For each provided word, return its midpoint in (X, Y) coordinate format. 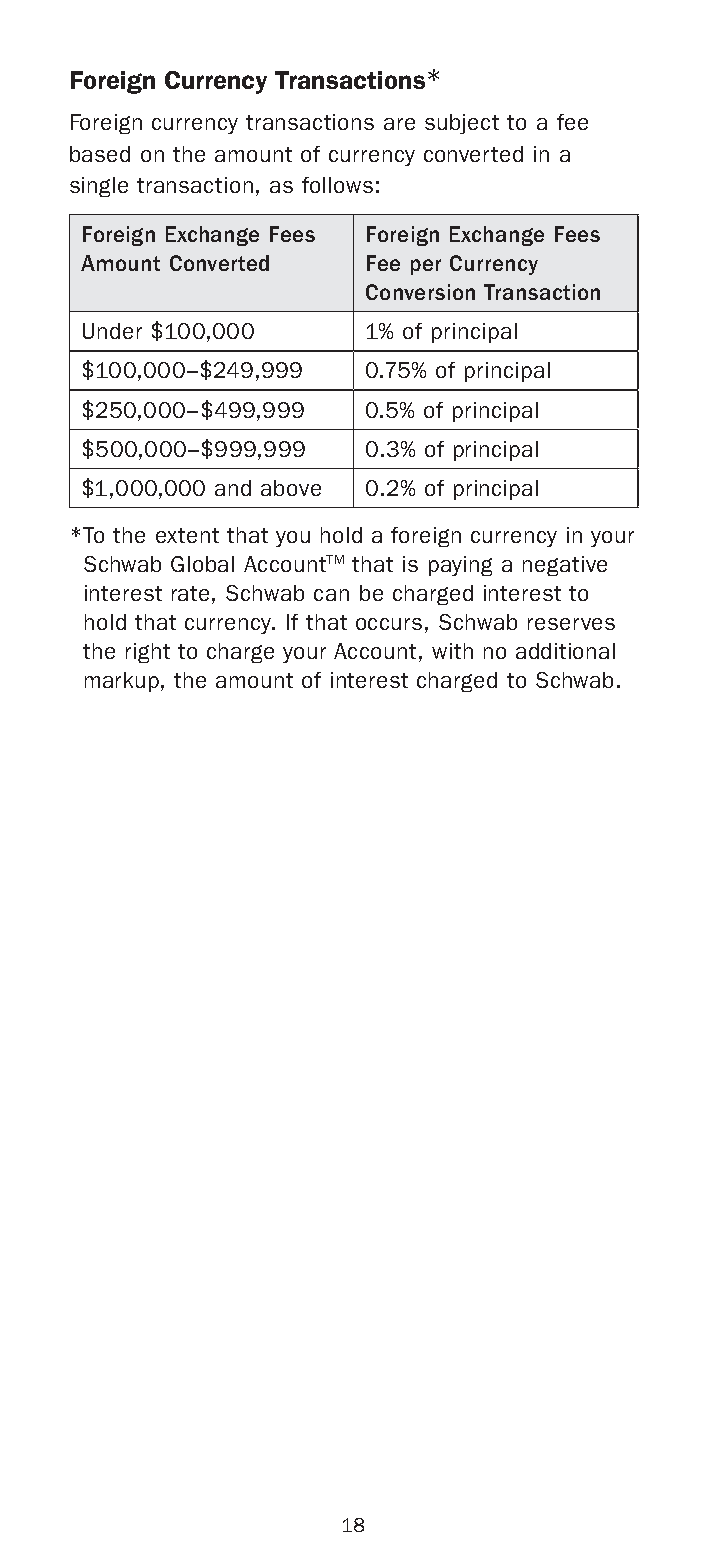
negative (565, 566)
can (331, 595)
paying (460, 566)
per (426, 267)
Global (202, 564)
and (233, 488)
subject (462, 124)
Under (112, 331)
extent (187, 535)
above (291, 488)
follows (337, 185)
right (148, 653)
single (99, 187)
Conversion (420, 292)
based (100, 154)
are (399, 124)
